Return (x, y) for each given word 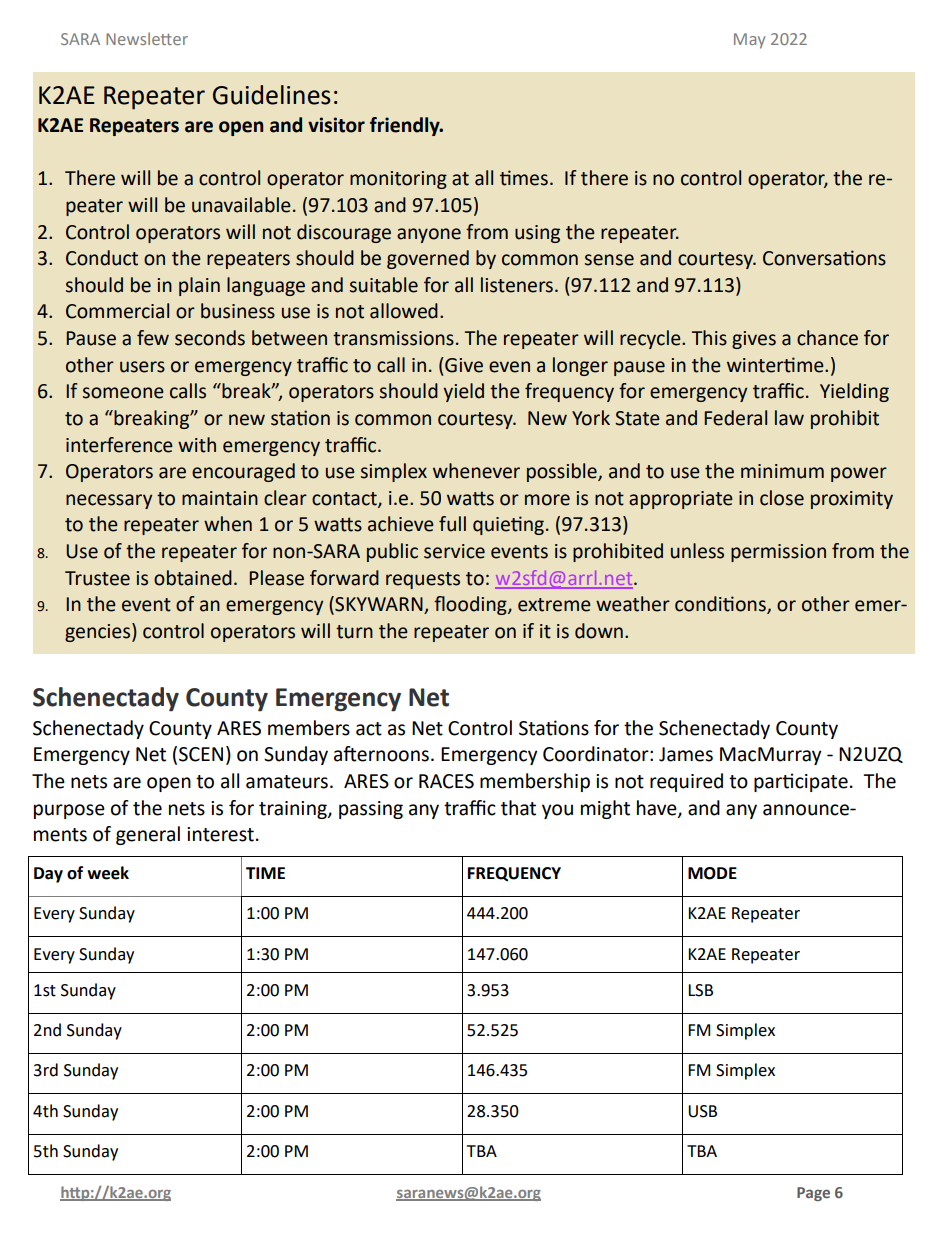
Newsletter (147, 38)
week (108, 873)
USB (702, 1111)
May (749, 41)
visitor (336, 125)
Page (813, 1194)
